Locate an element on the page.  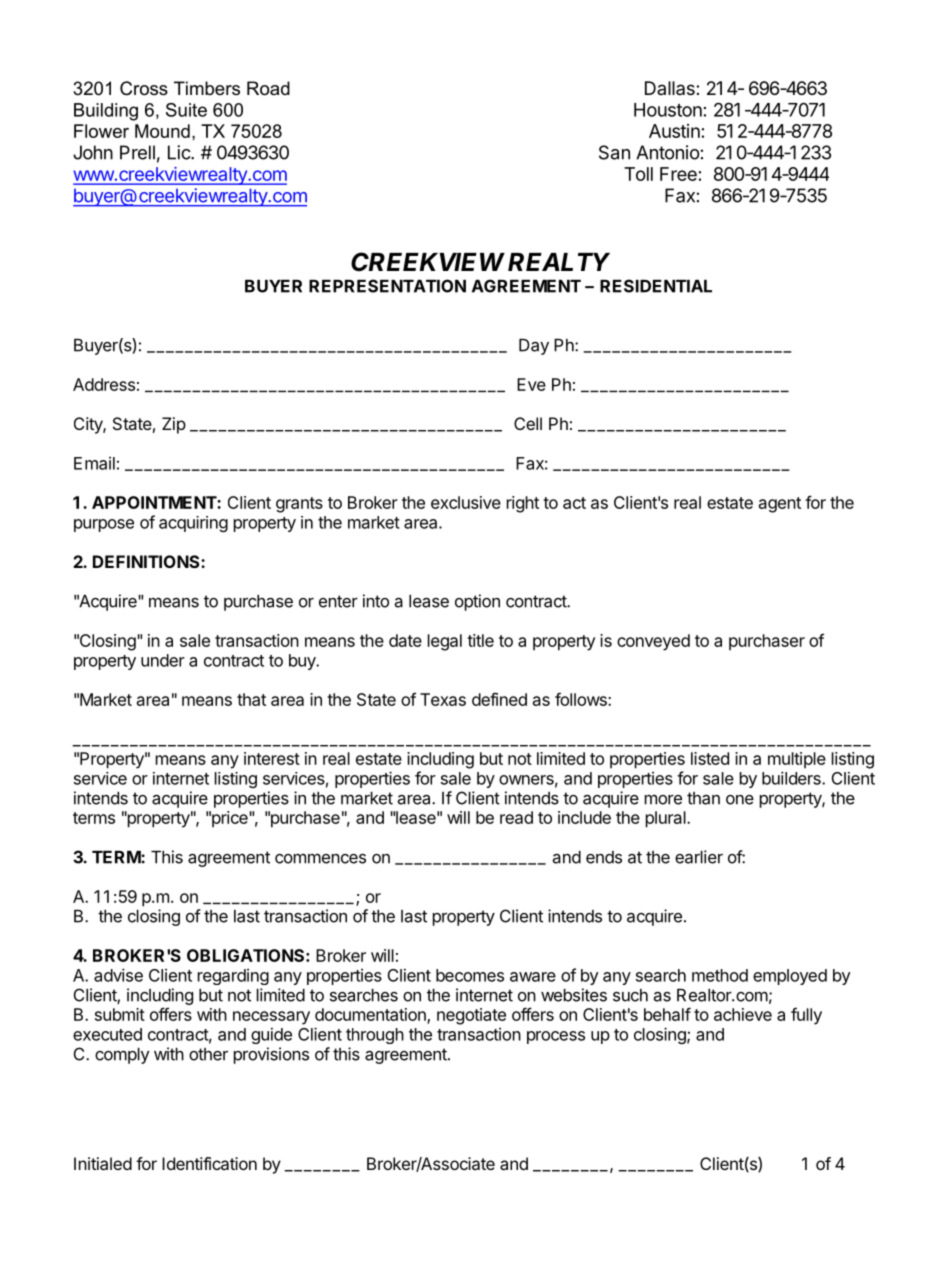
under is located at coordinates (163, 660).
